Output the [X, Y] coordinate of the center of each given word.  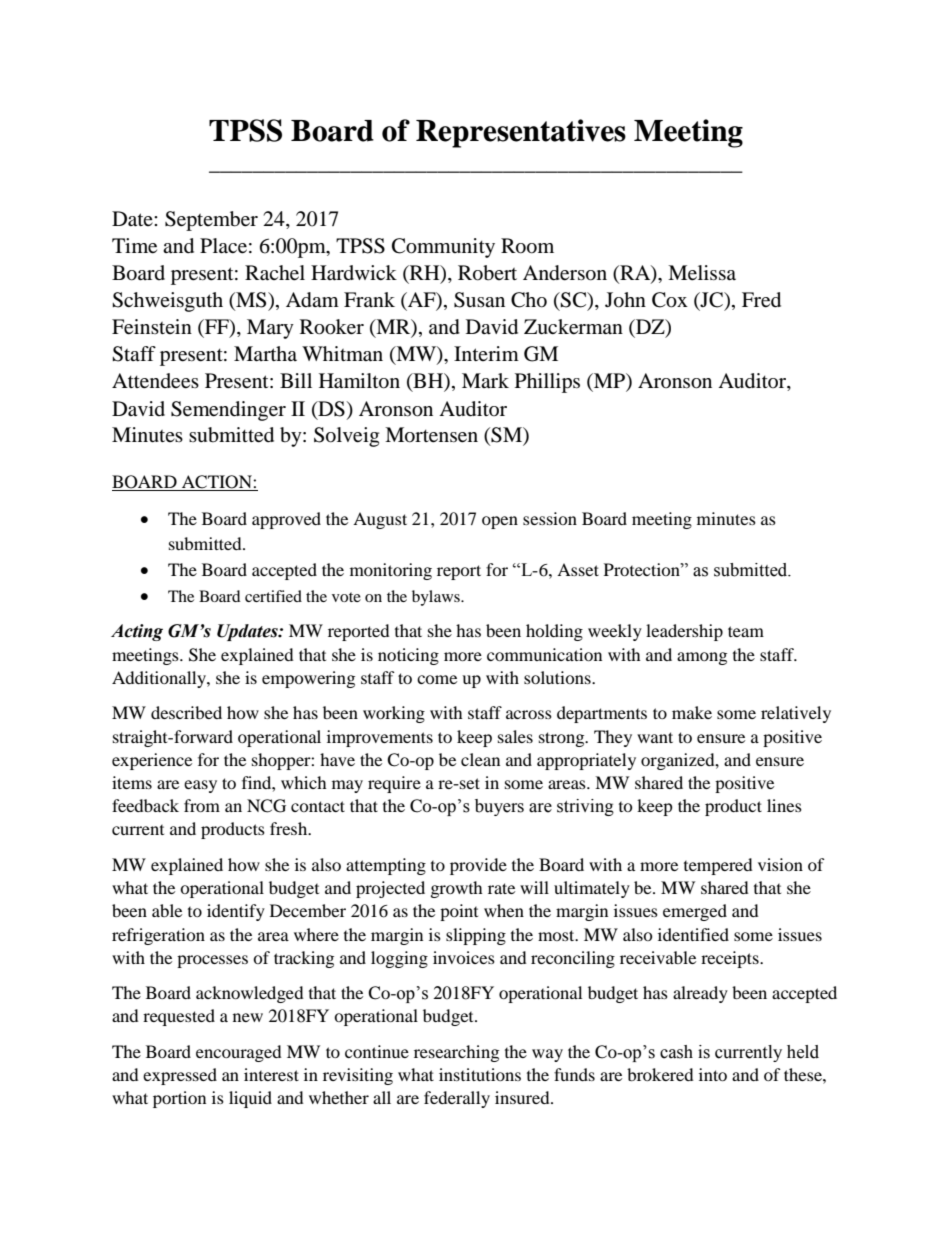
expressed [180, 1076]
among [702, 658]
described [186, 712]
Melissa [702, 273]
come [437, 679]
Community [443, 248]
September [211, 221]
